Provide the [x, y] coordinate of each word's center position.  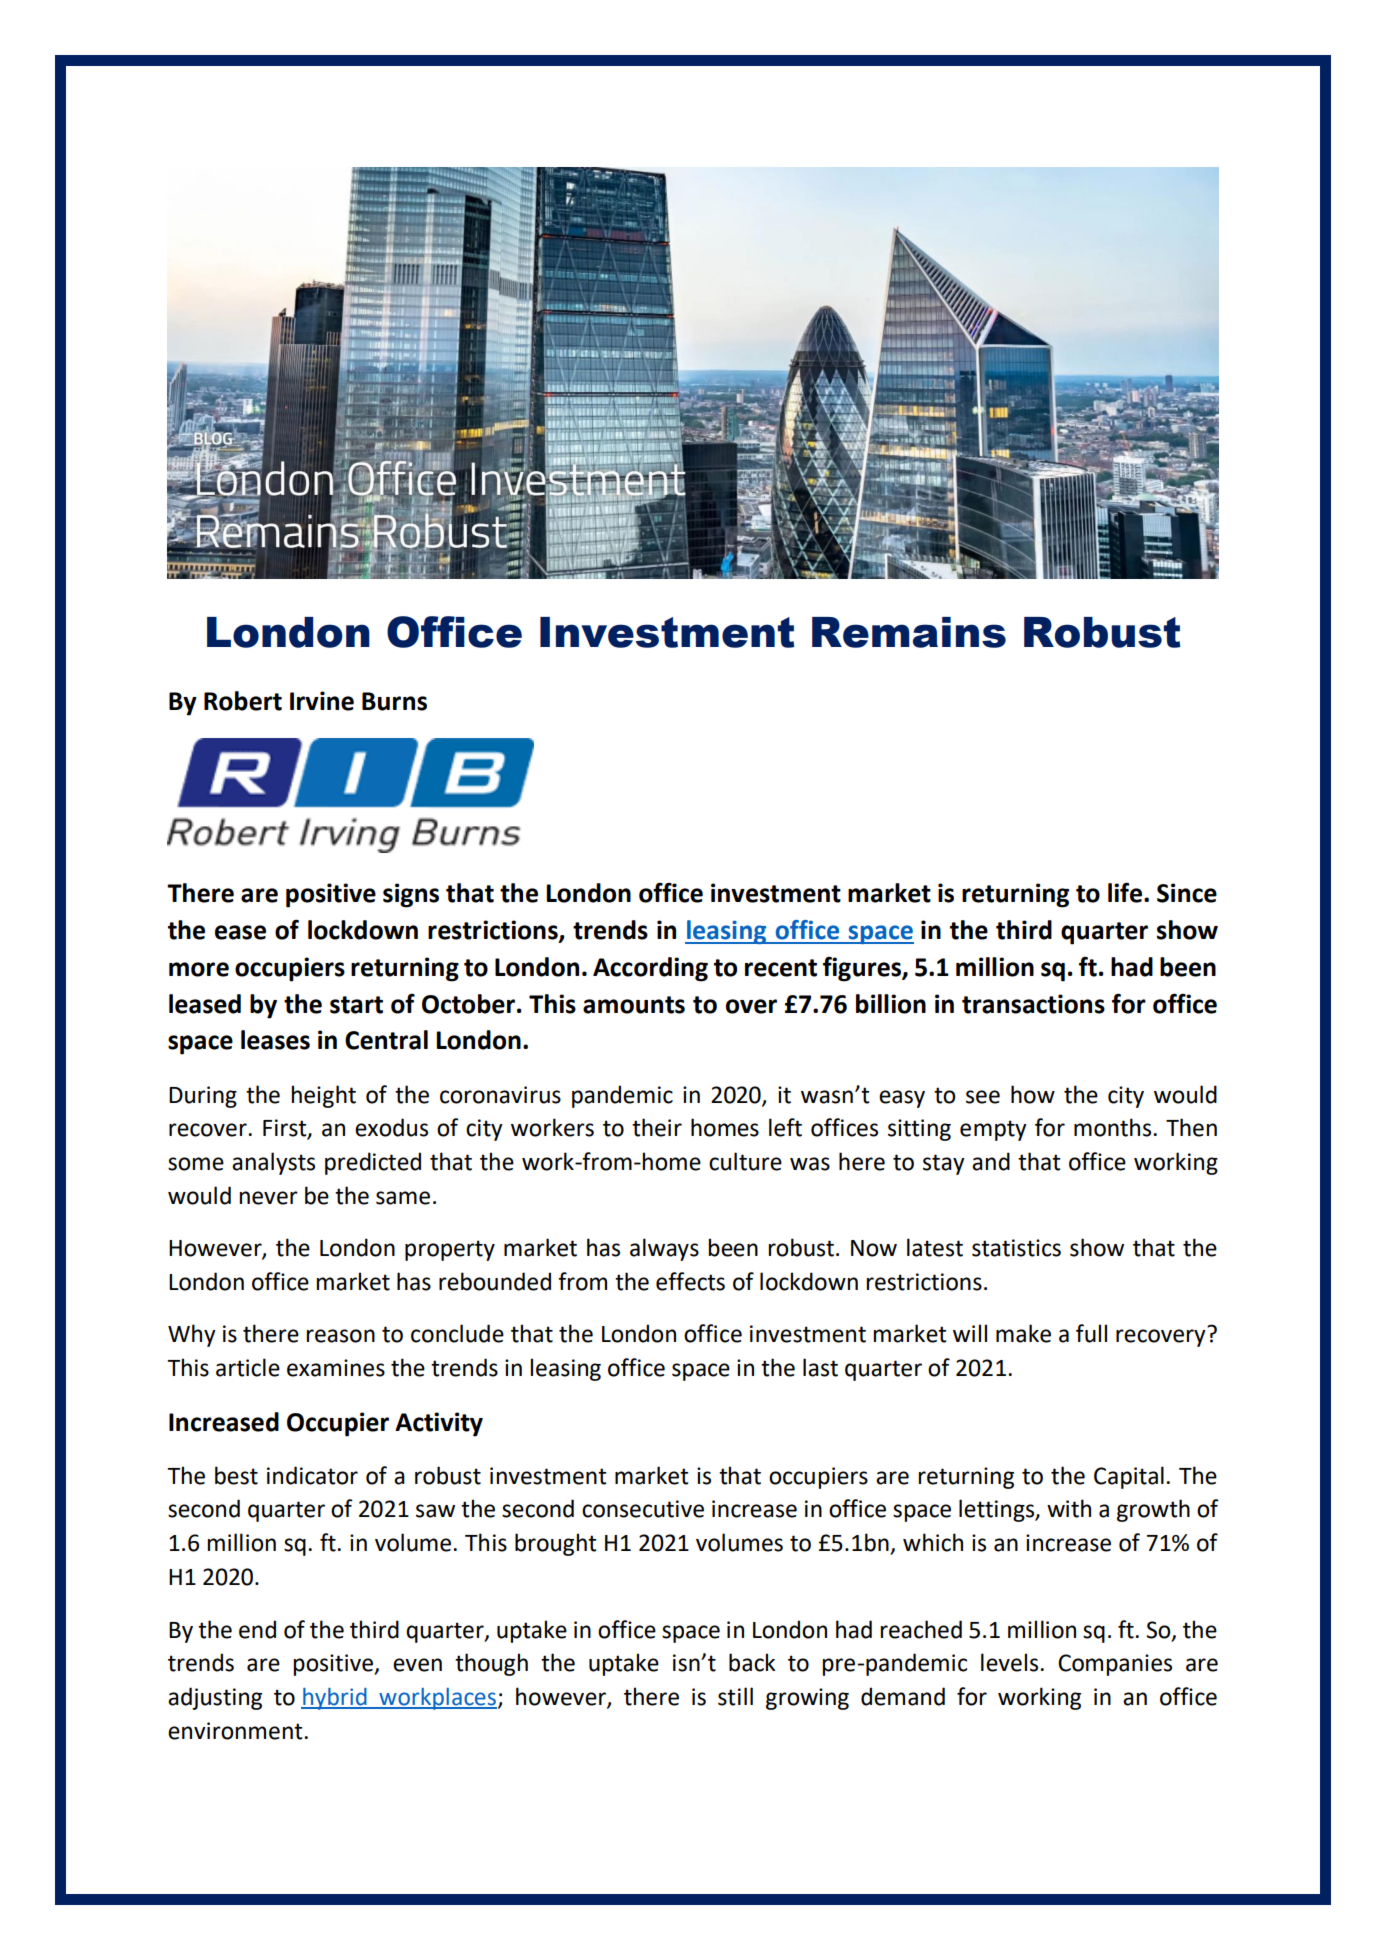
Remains [909, 632]
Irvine [322, 701]
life [1126, 892]
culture [745, 1161]
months [1114, 1127]
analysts [273, 1163]
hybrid [335, 1699]
